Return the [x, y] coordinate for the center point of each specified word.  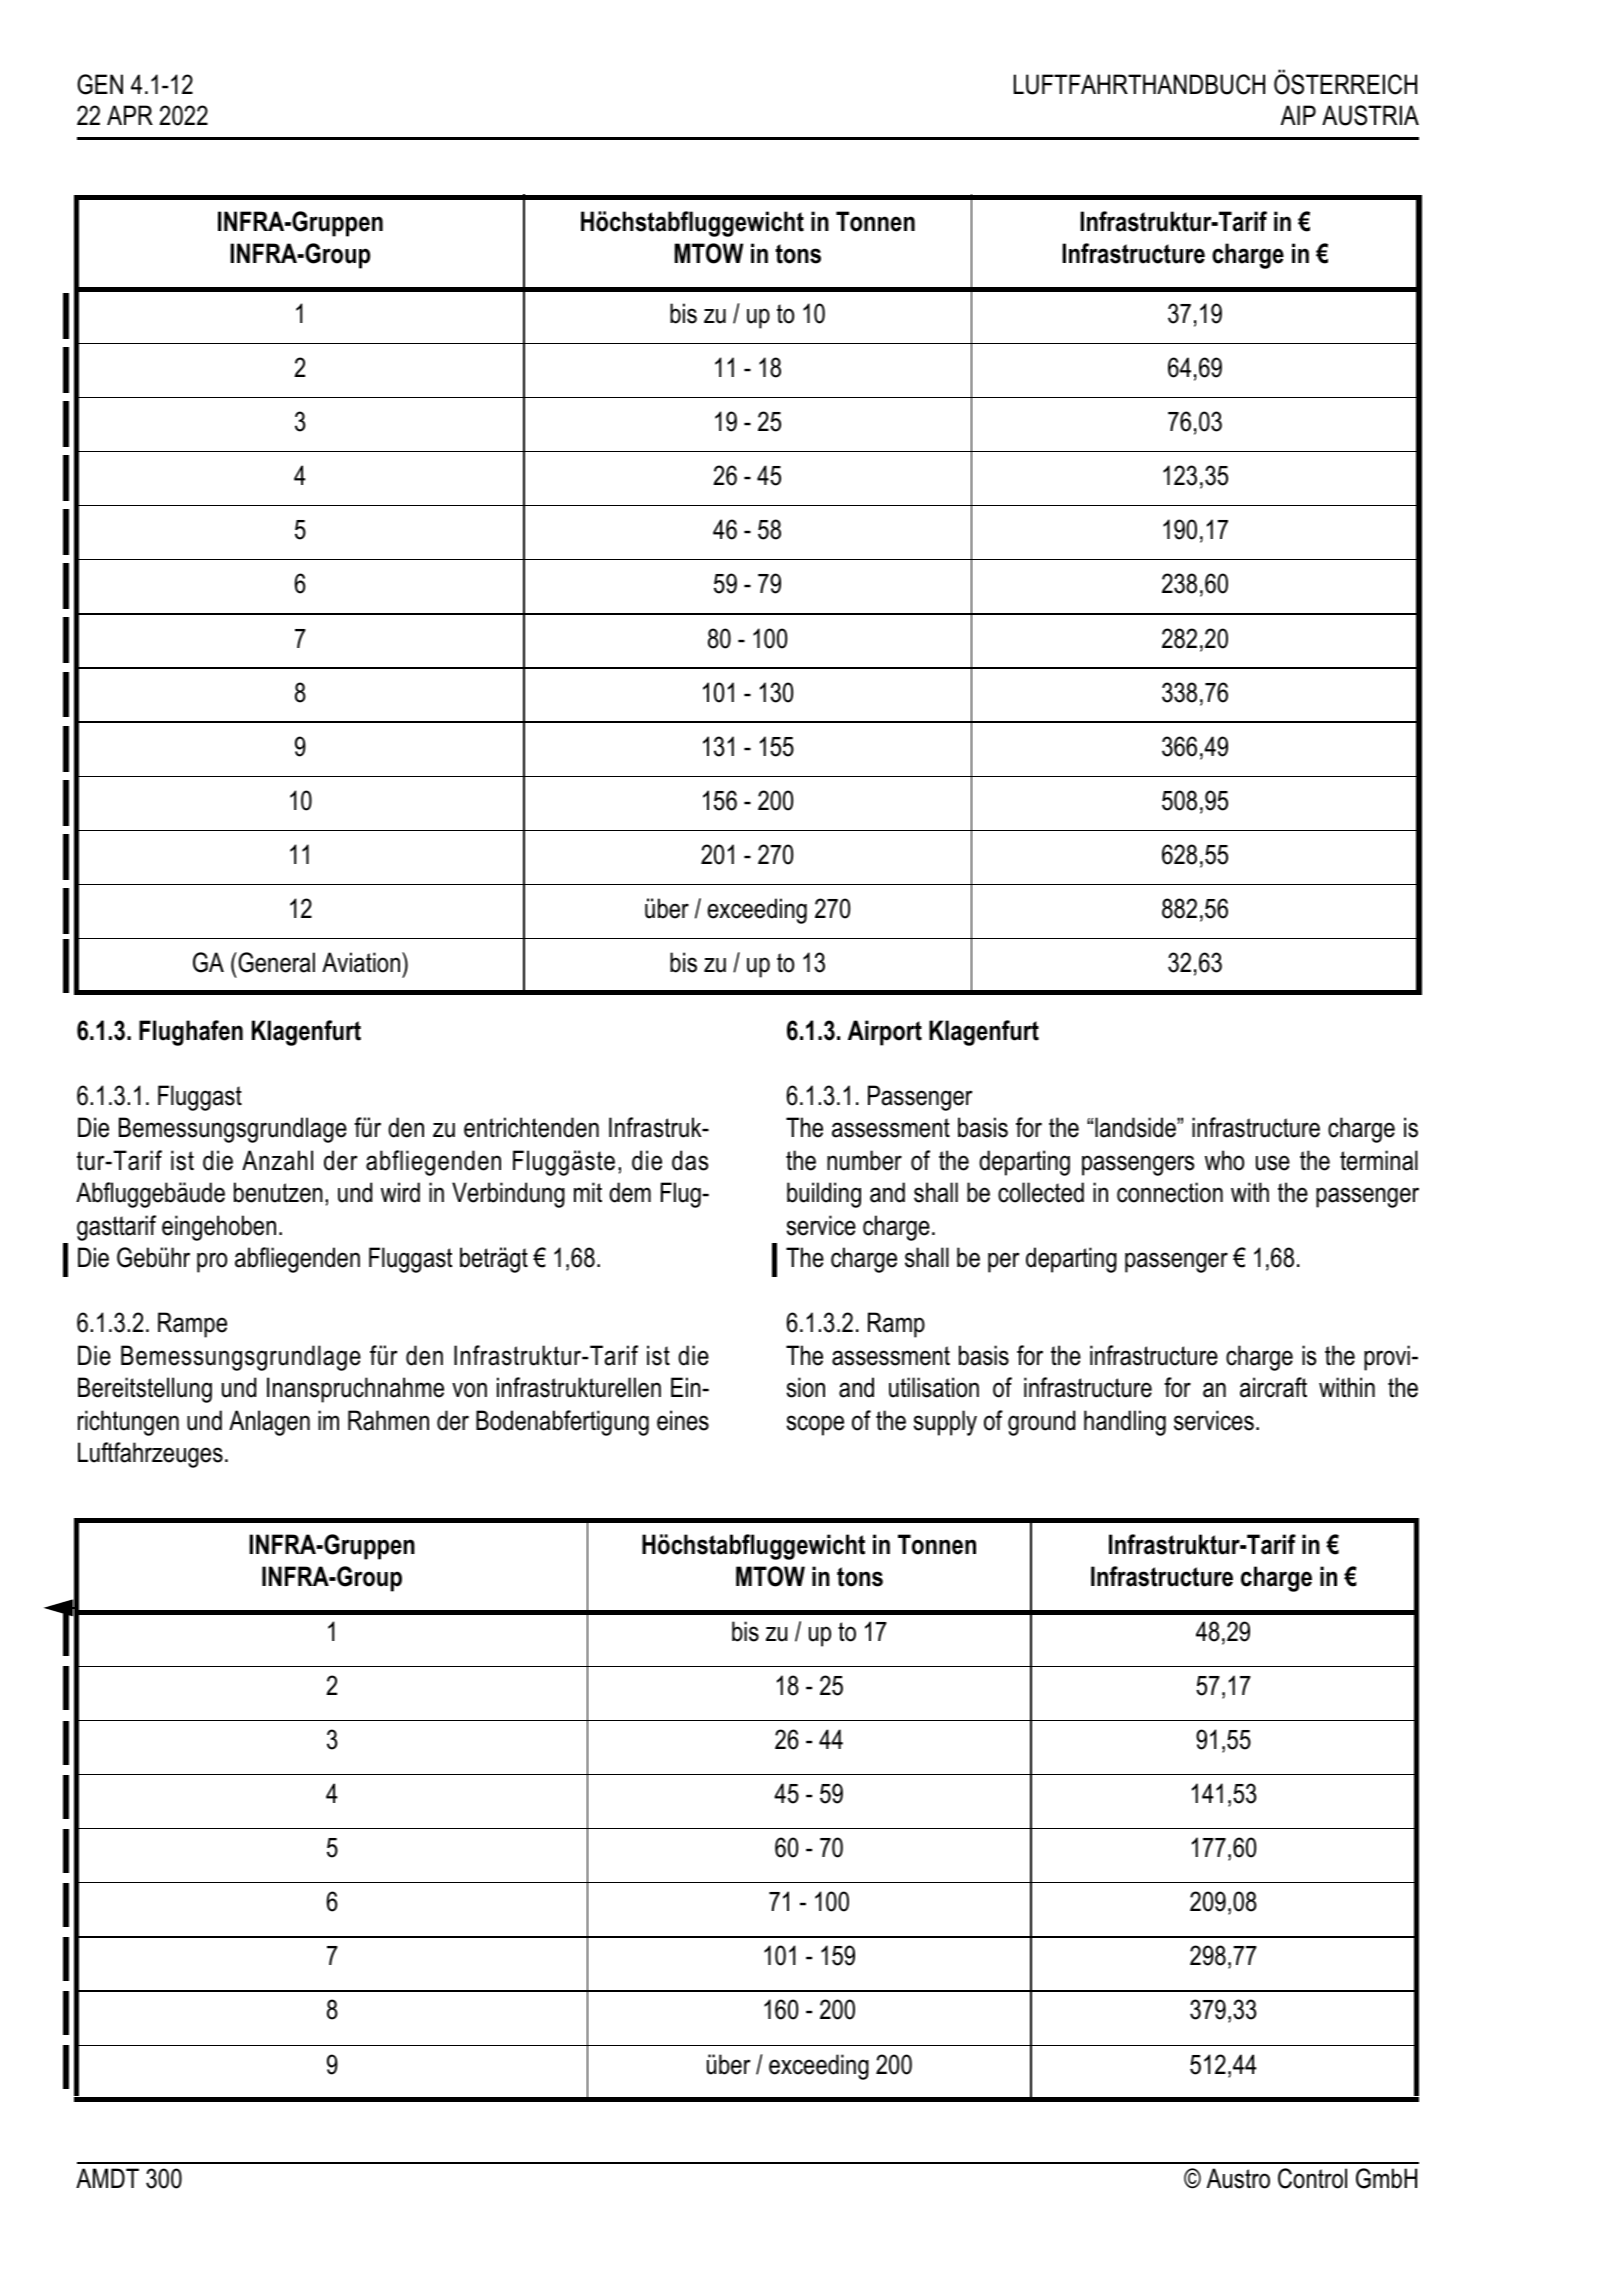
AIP [1298, 115]
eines [683, 1420]
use [1273, 1163]
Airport [885, 1033]
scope [815, 1425]
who [1224, 1160]
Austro [1238, 2178]
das [690, 1160]
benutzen [278, 1192]
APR [130, 115]
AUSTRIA [1370, 115]
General [275, 962]
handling [1125, 1423]
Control [1312, 2178]
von [469, 1390]
